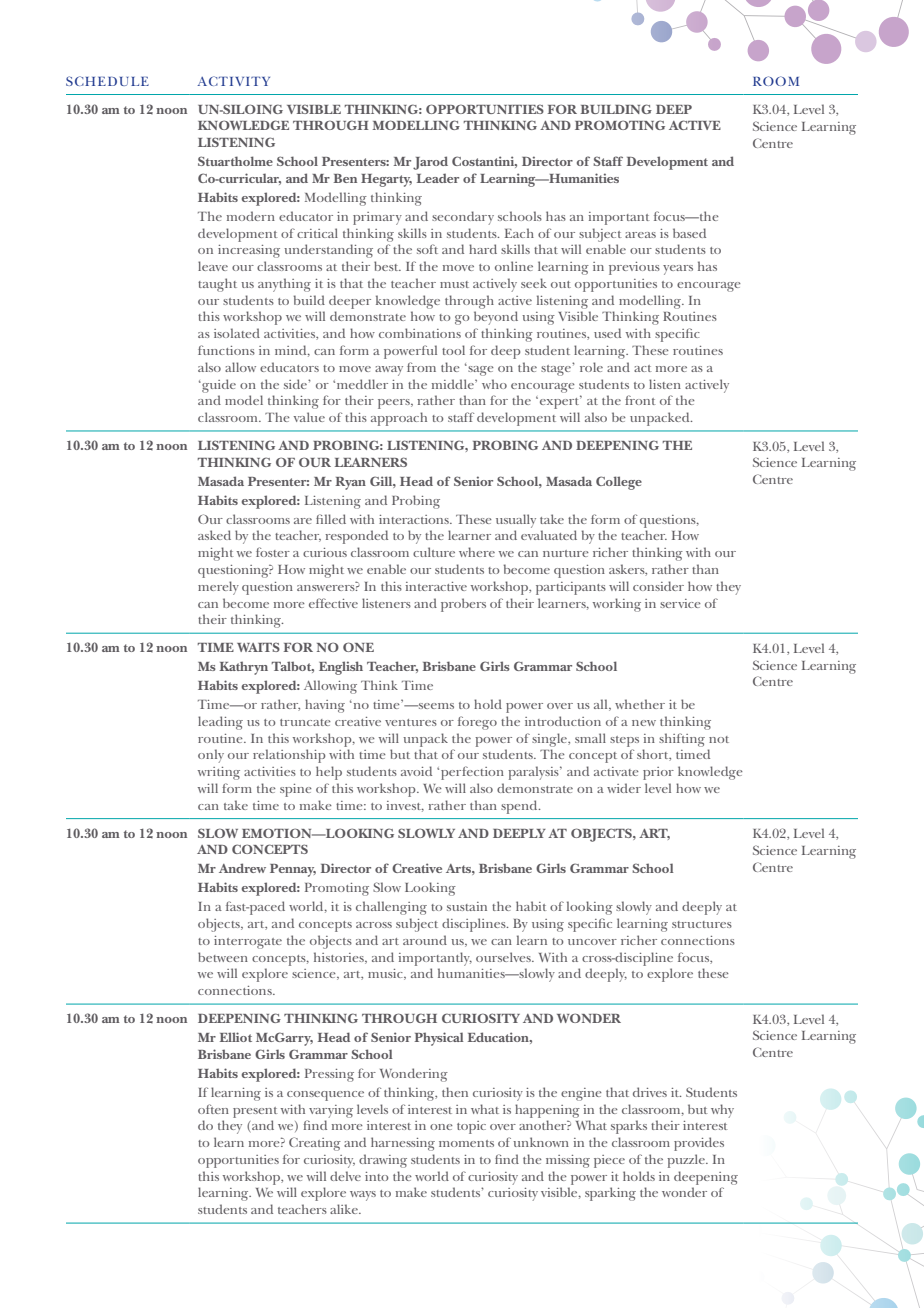  I want to click on piece, so click(609, 1161).
